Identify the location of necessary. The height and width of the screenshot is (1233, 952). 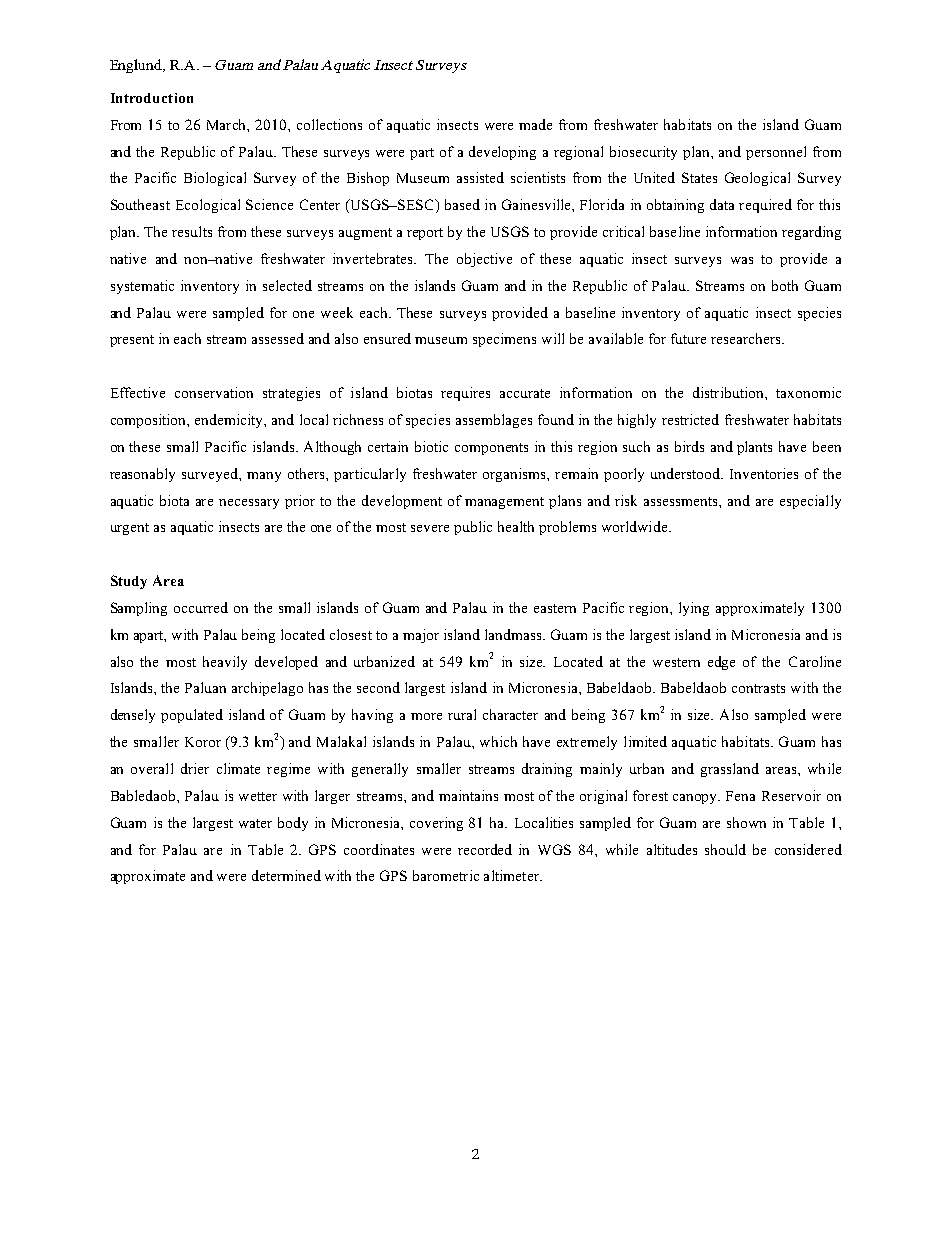
(249, 504).
